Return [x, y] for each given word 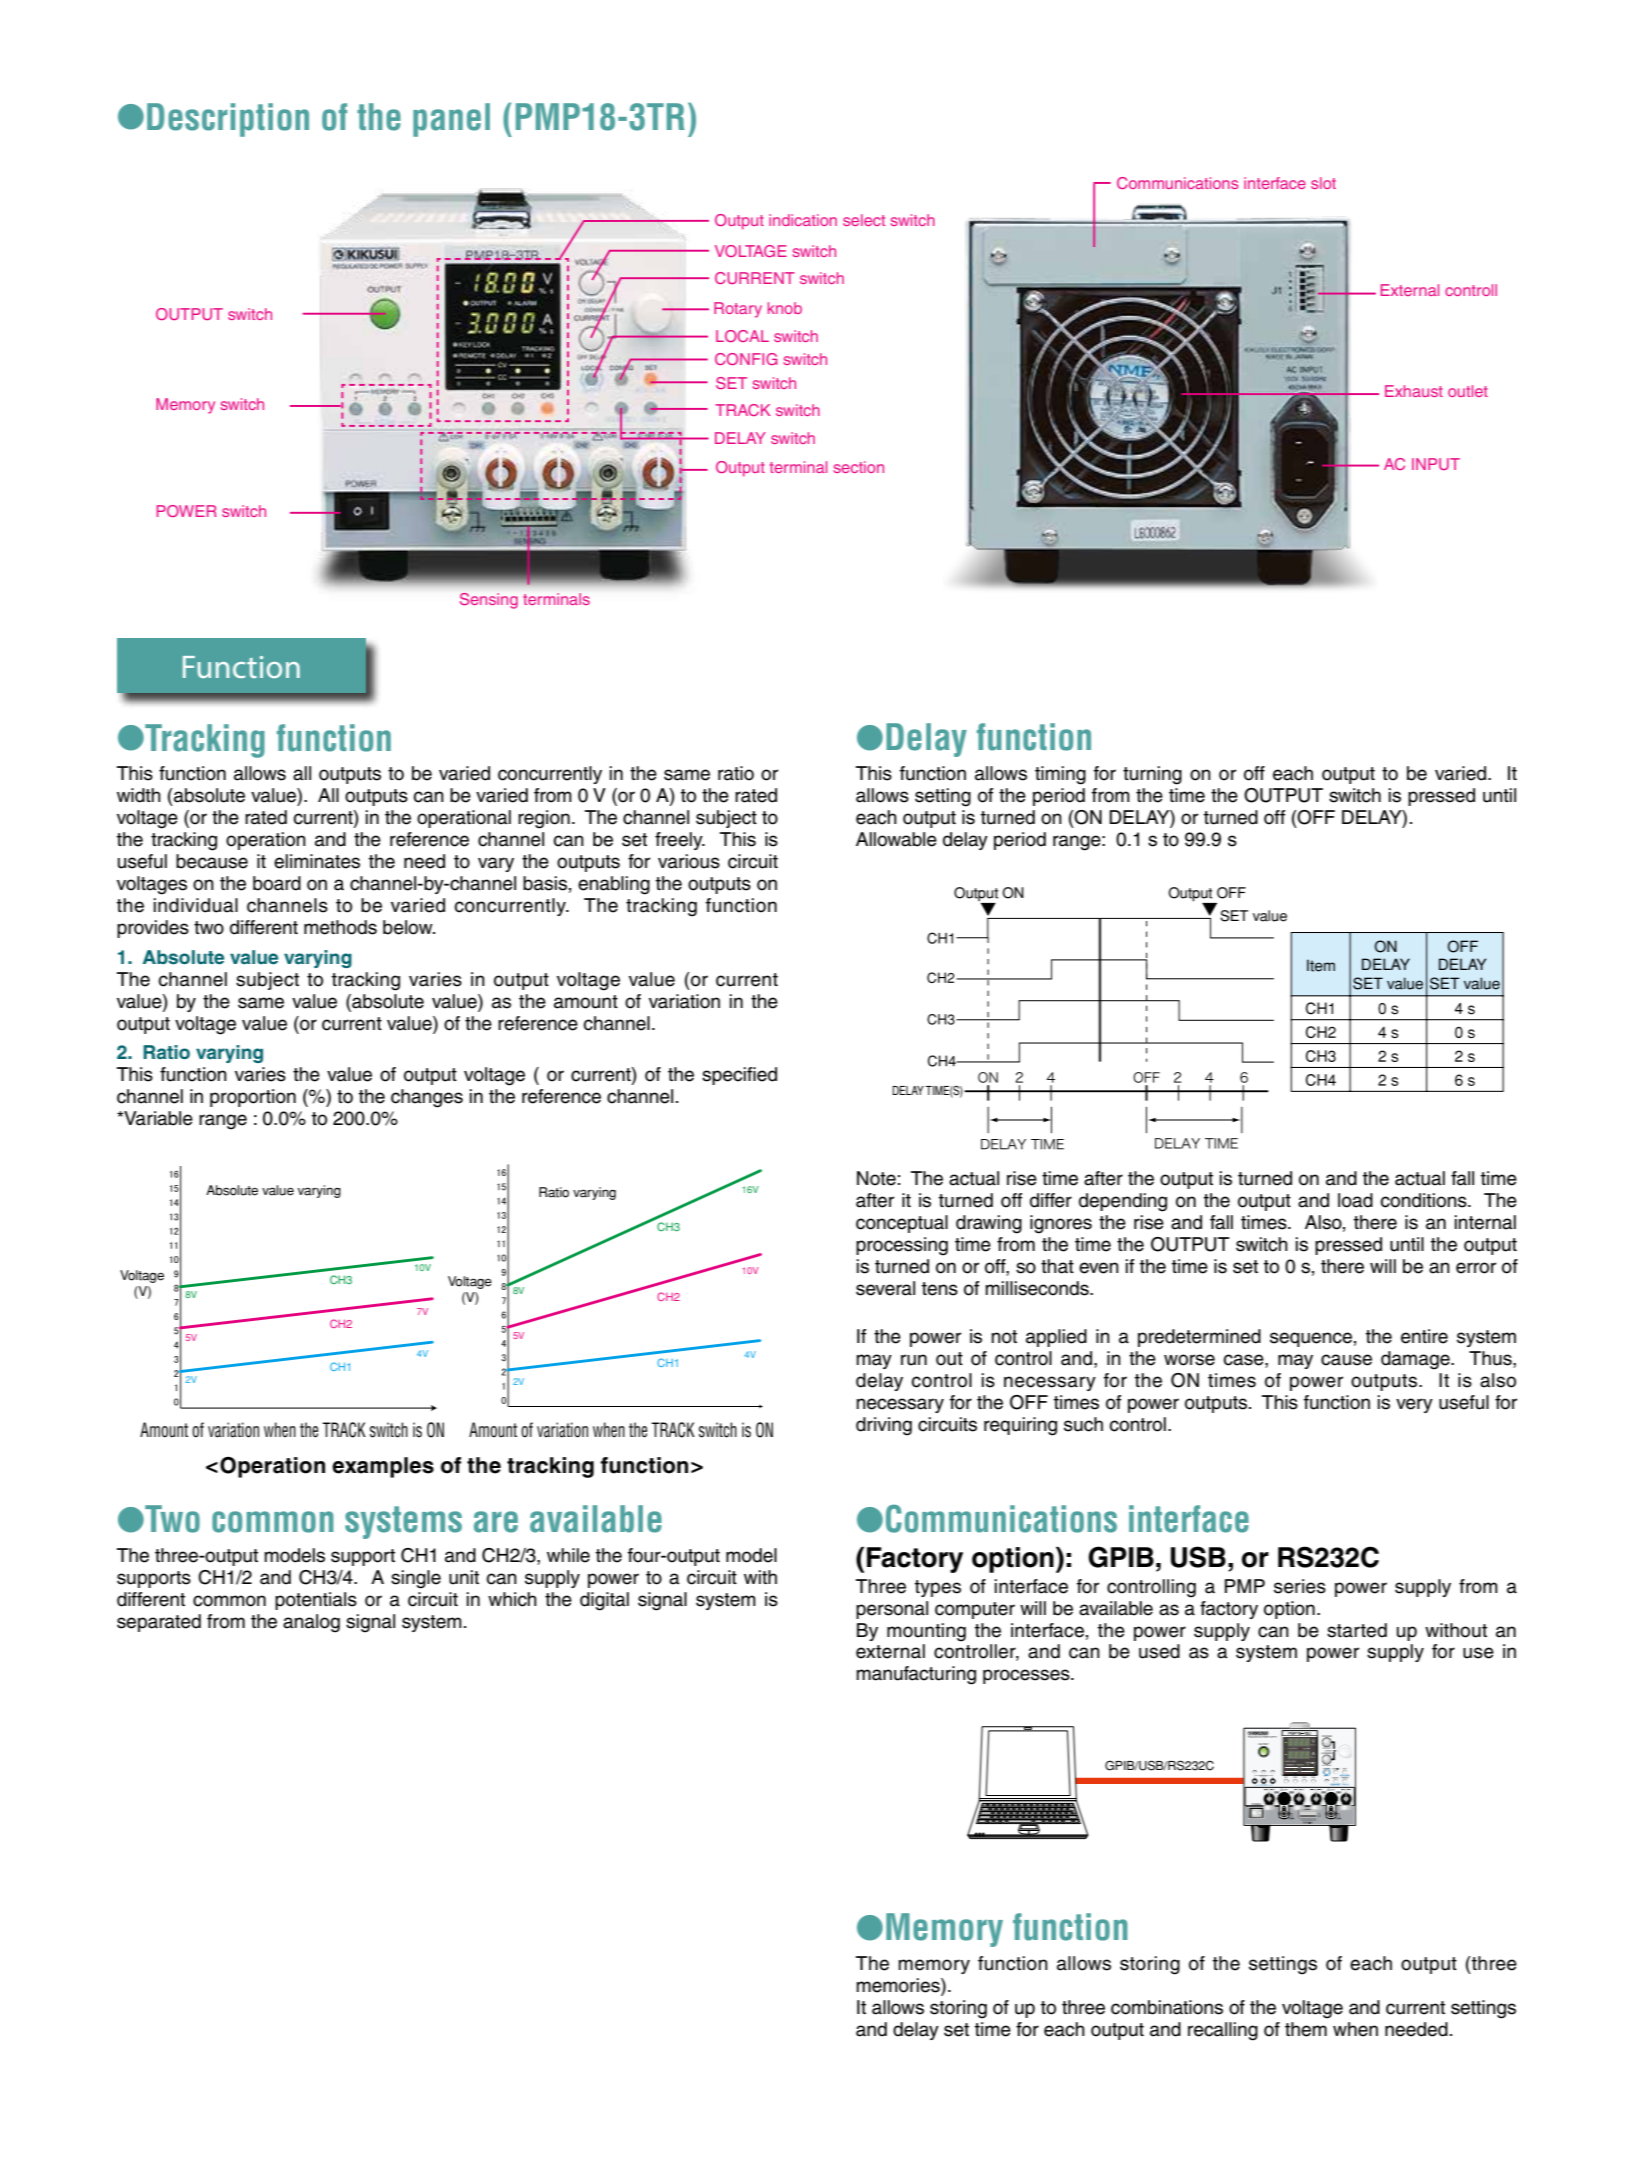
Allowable [896, 839]
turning [1152, 775]
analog [311, 1623]
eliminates [317, 861]
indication [803, 220]
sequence [1311, 1339]
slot [1323, 183]
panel [451, 120]
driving [884, 1426]
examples [383, 1467]
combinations [1167, 2007]
